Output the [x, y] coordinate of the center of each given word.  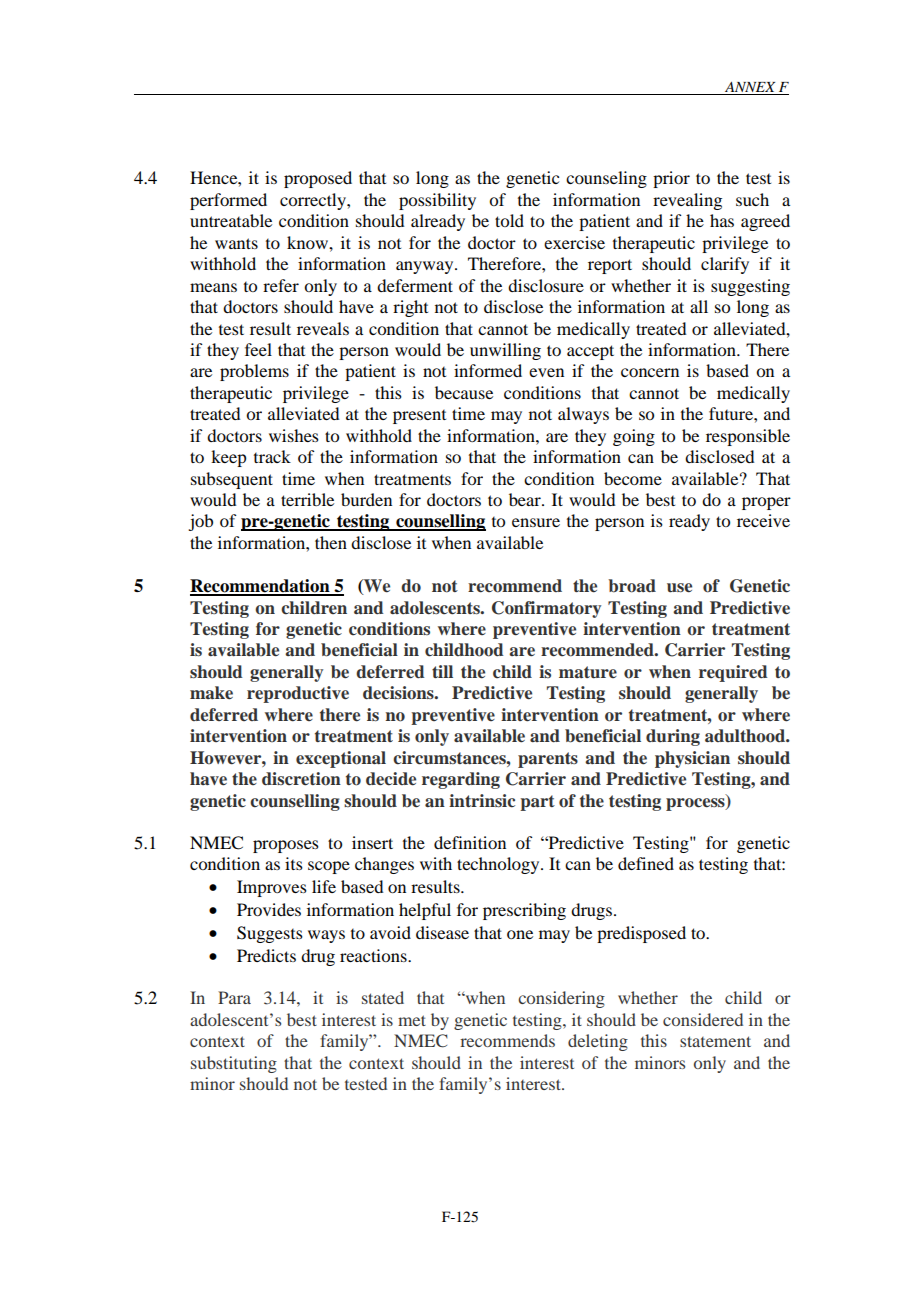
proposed [318, 179]
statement [715, 1041]
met [412, 1020]
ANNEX [750, 88]
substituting [234, 1064]
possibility [437, 201]
